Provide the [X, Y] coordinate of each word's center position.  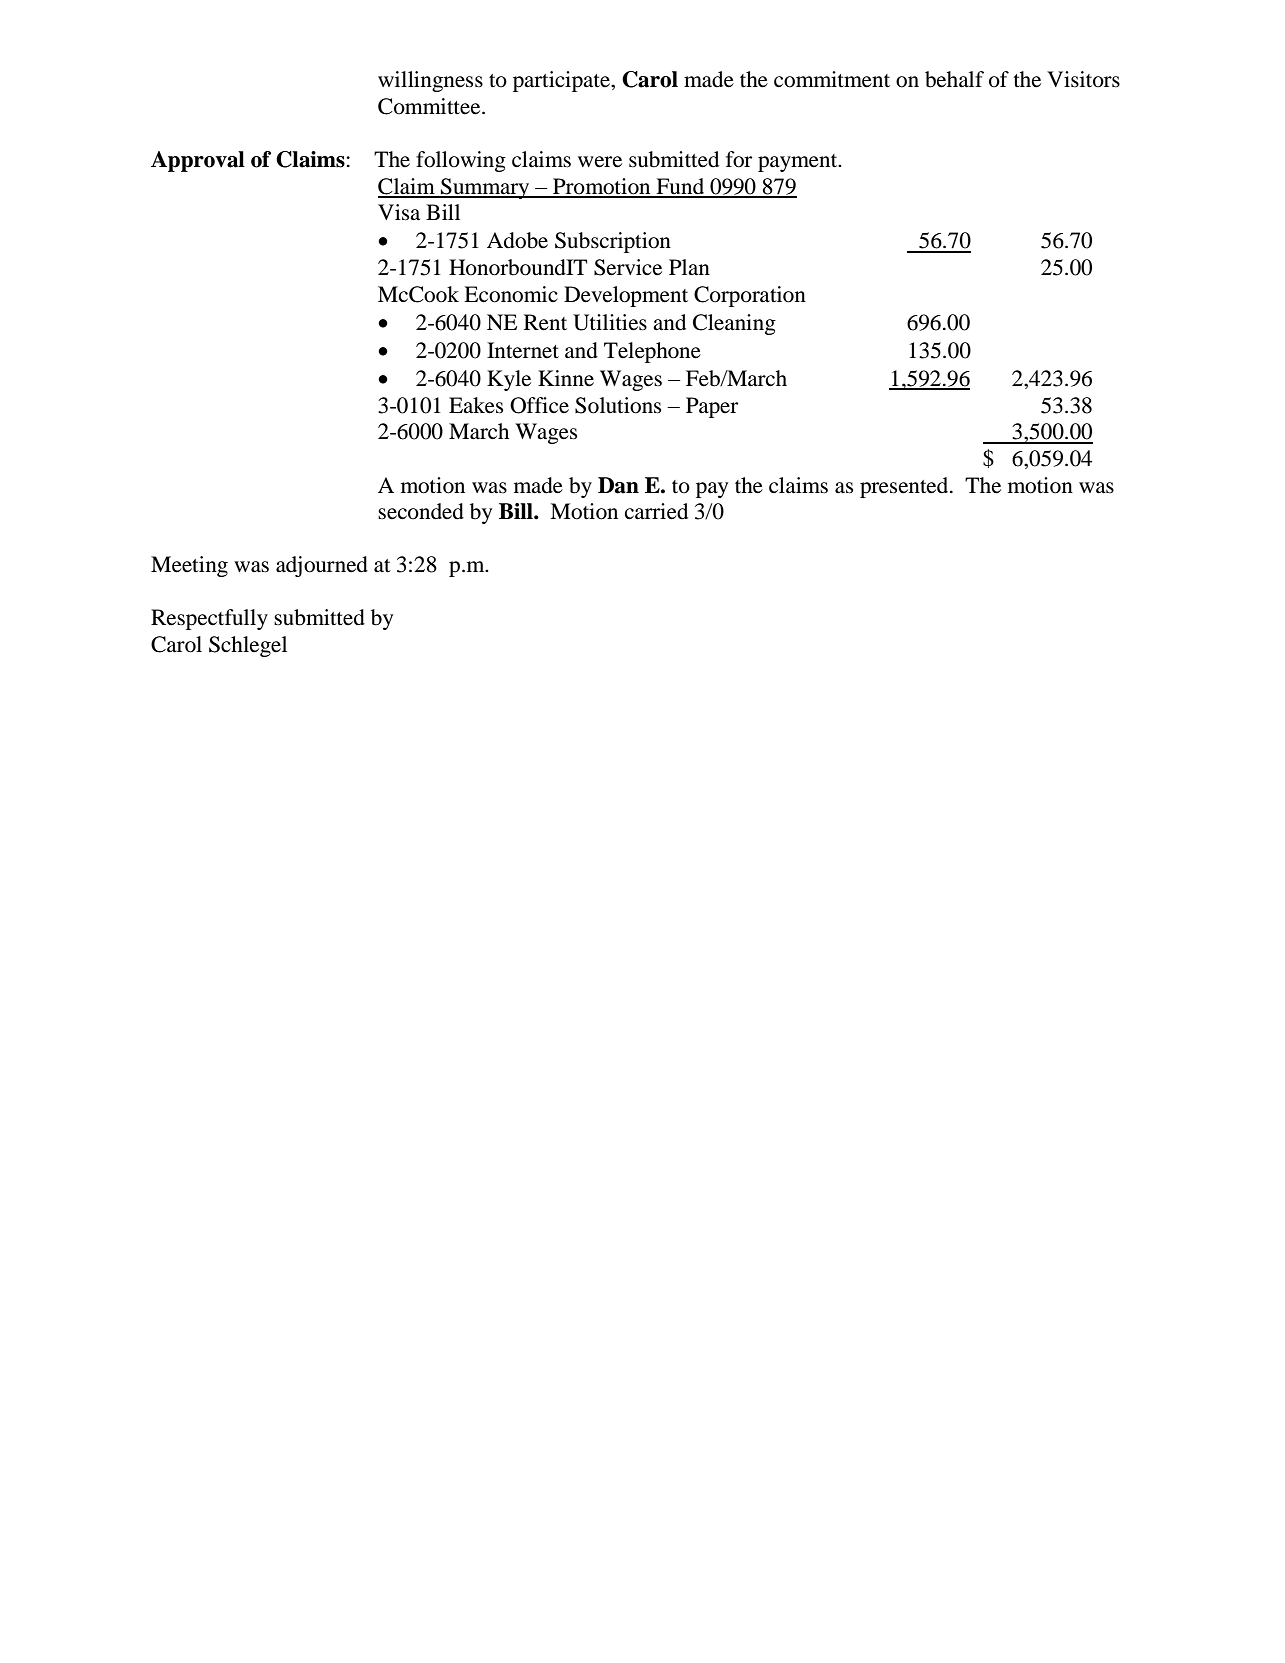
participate [562, 81]
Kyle [509, 380]
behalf [954, 79]
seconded [421, 511]
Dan [618, 485]
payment [799, 163]
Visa [399, 212]
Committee [430, 106]
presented [905, 487]
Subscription [613, 242]
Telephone [652, 352]
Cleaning [734, 324]
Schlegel [248, 646]
